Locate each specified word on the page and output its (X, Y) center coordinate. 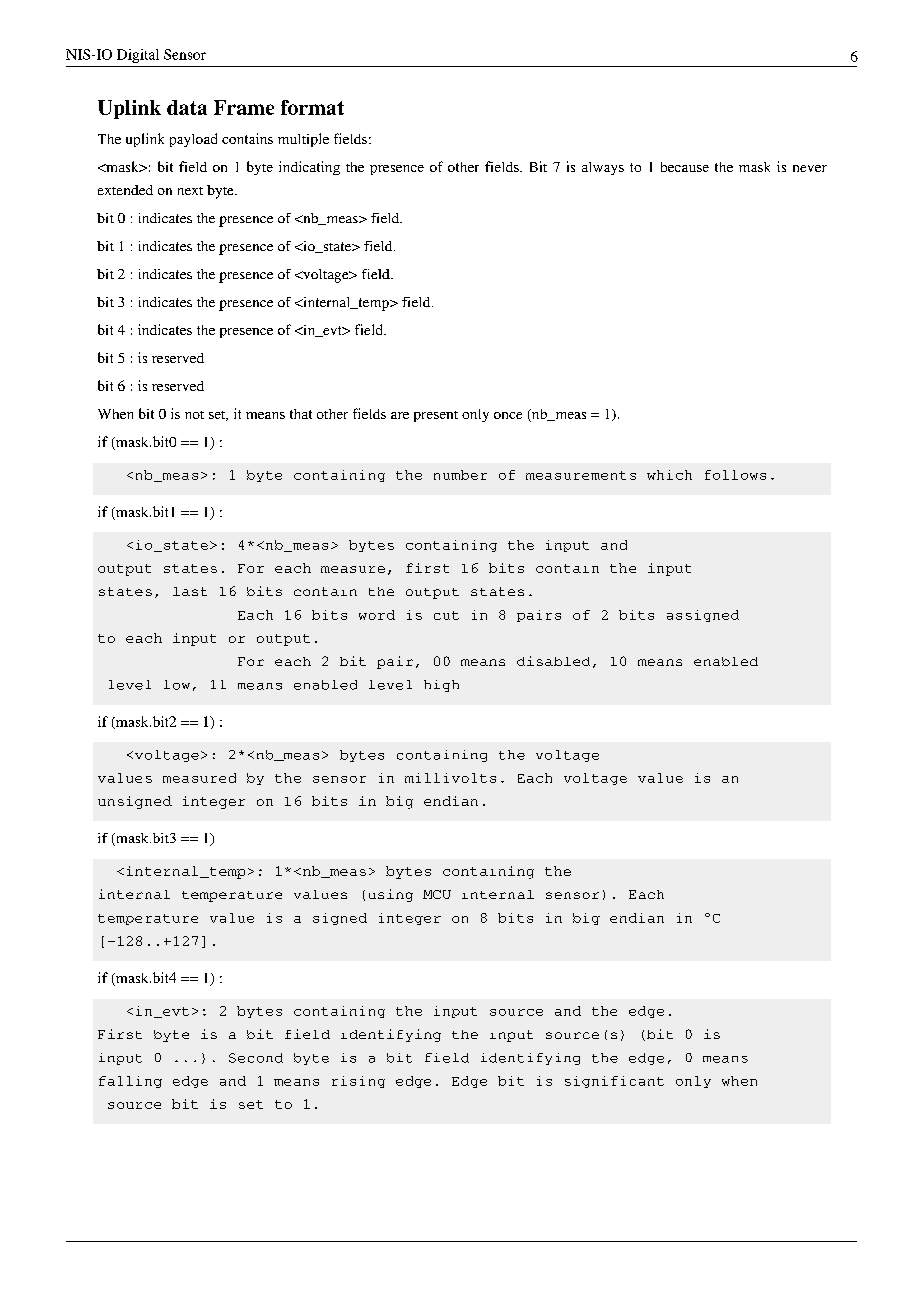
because (685, 167)
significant (614, 1082)
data (187, 107)
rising (358, 1082)
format (312, 107)
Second (256, 1058)
